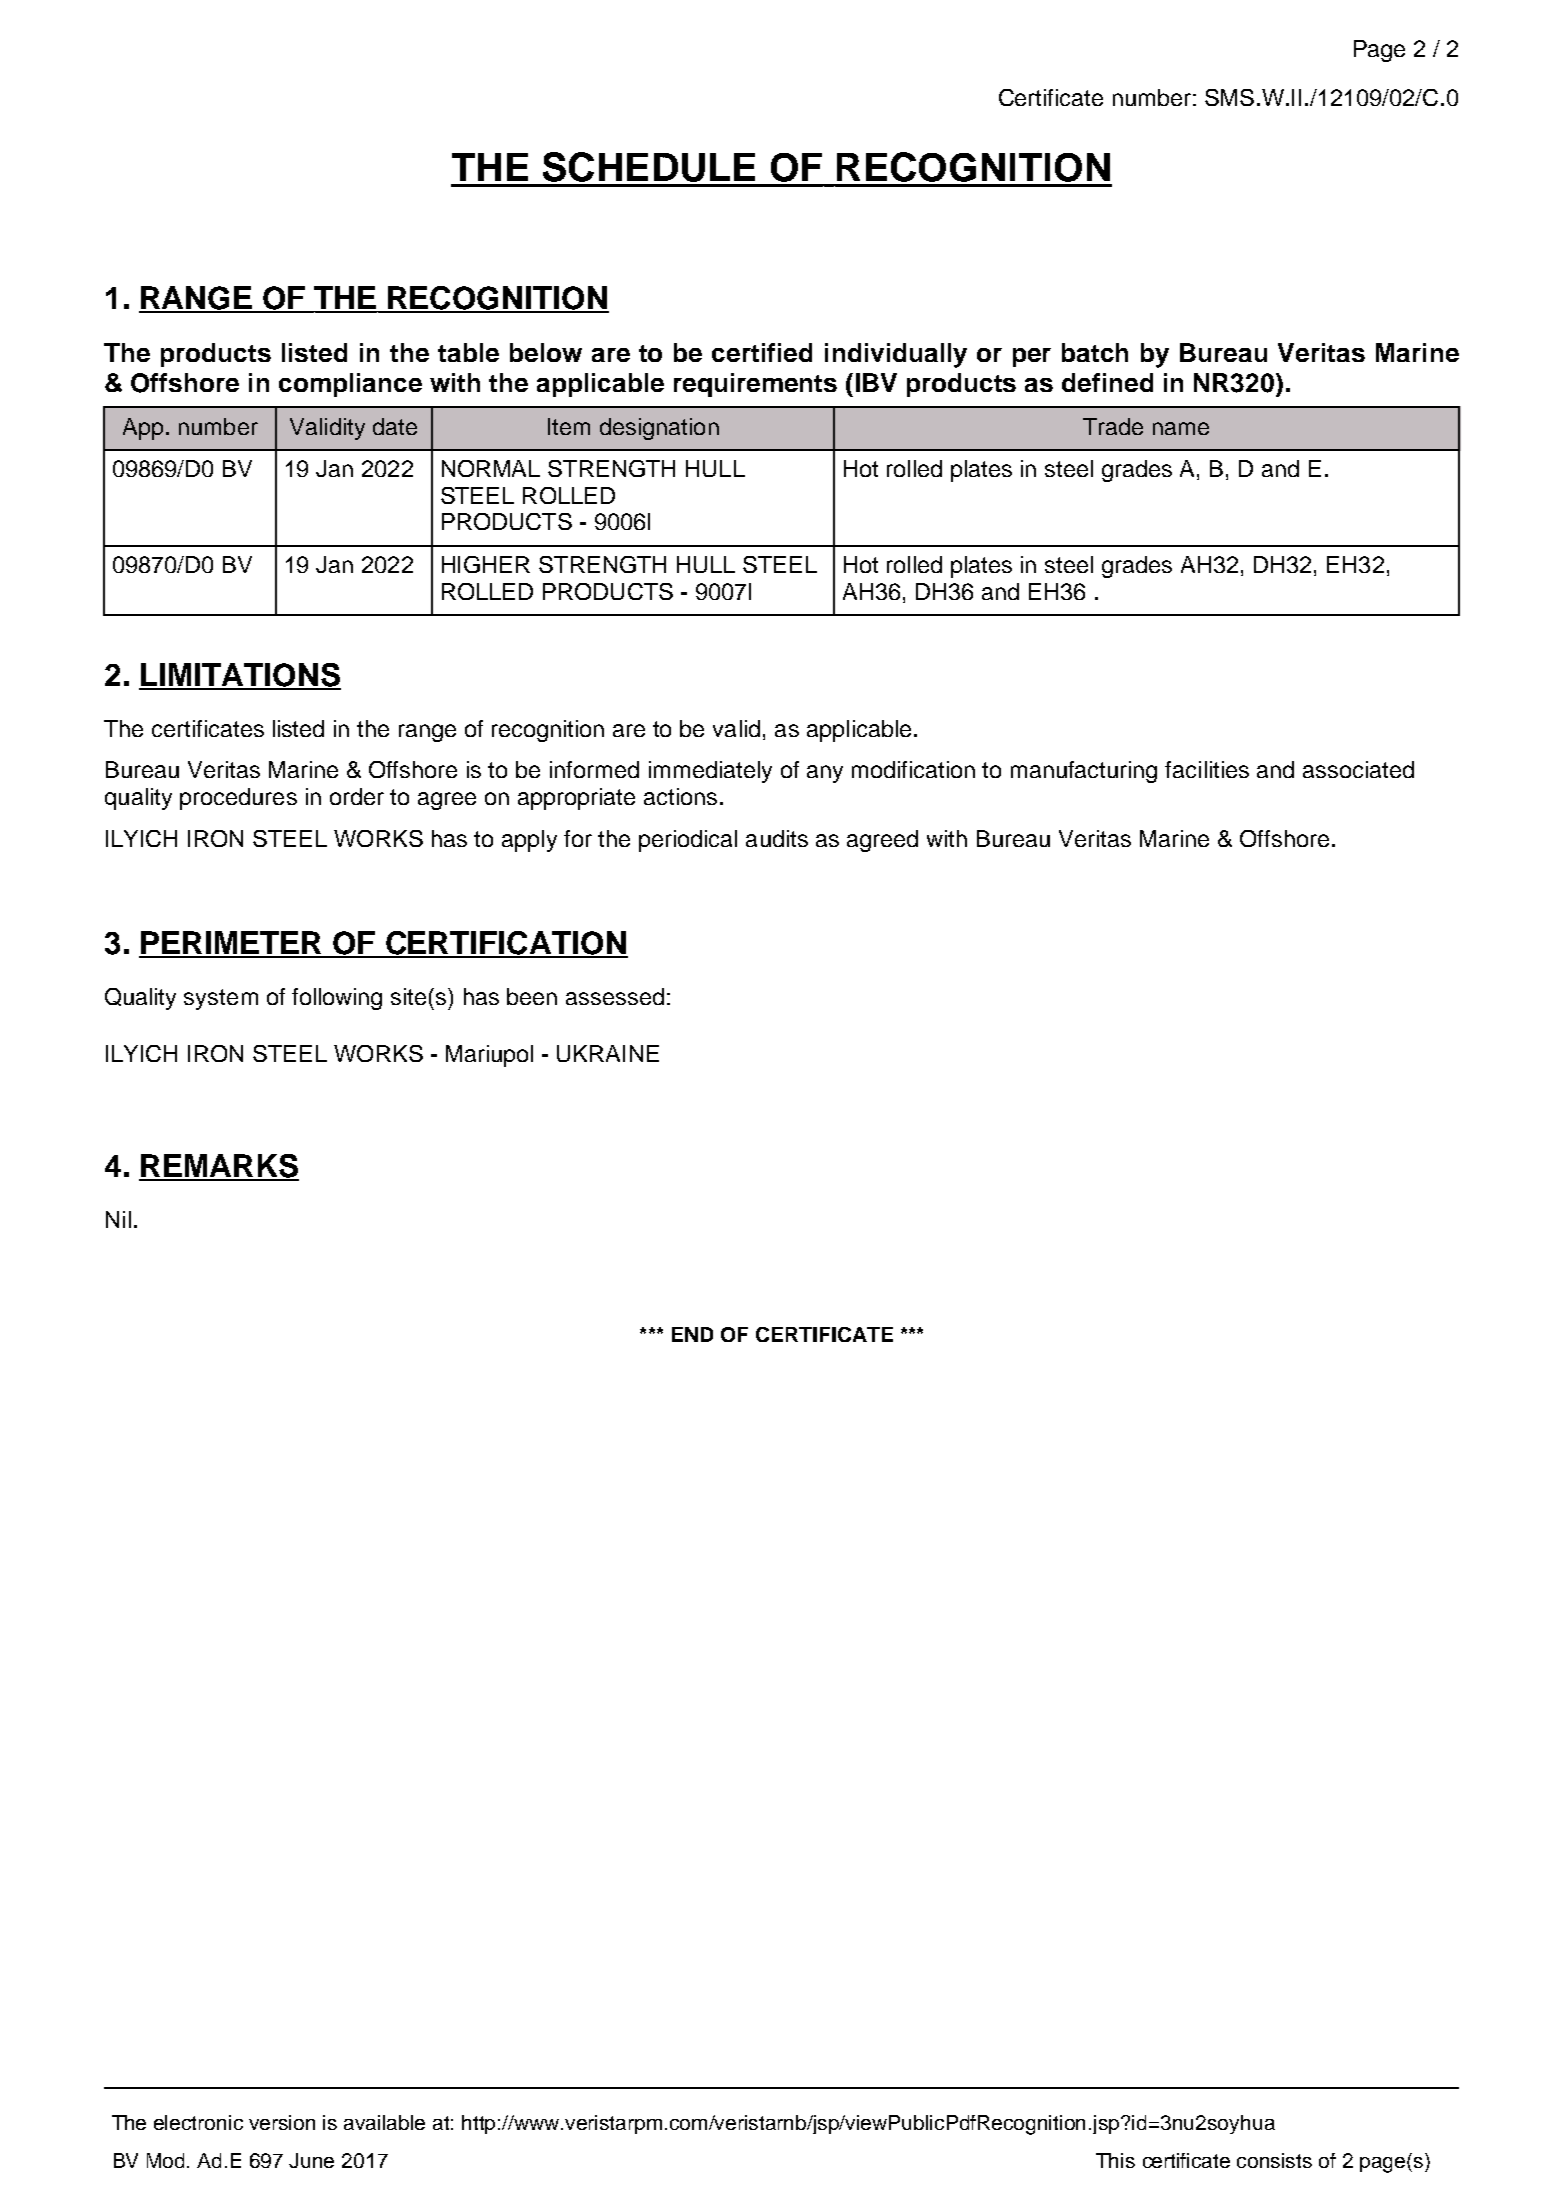  What do you see at coordinates (608, 1053) in the screenshot?
I see `UKRAINE` at bounding box center [608, 1053].
